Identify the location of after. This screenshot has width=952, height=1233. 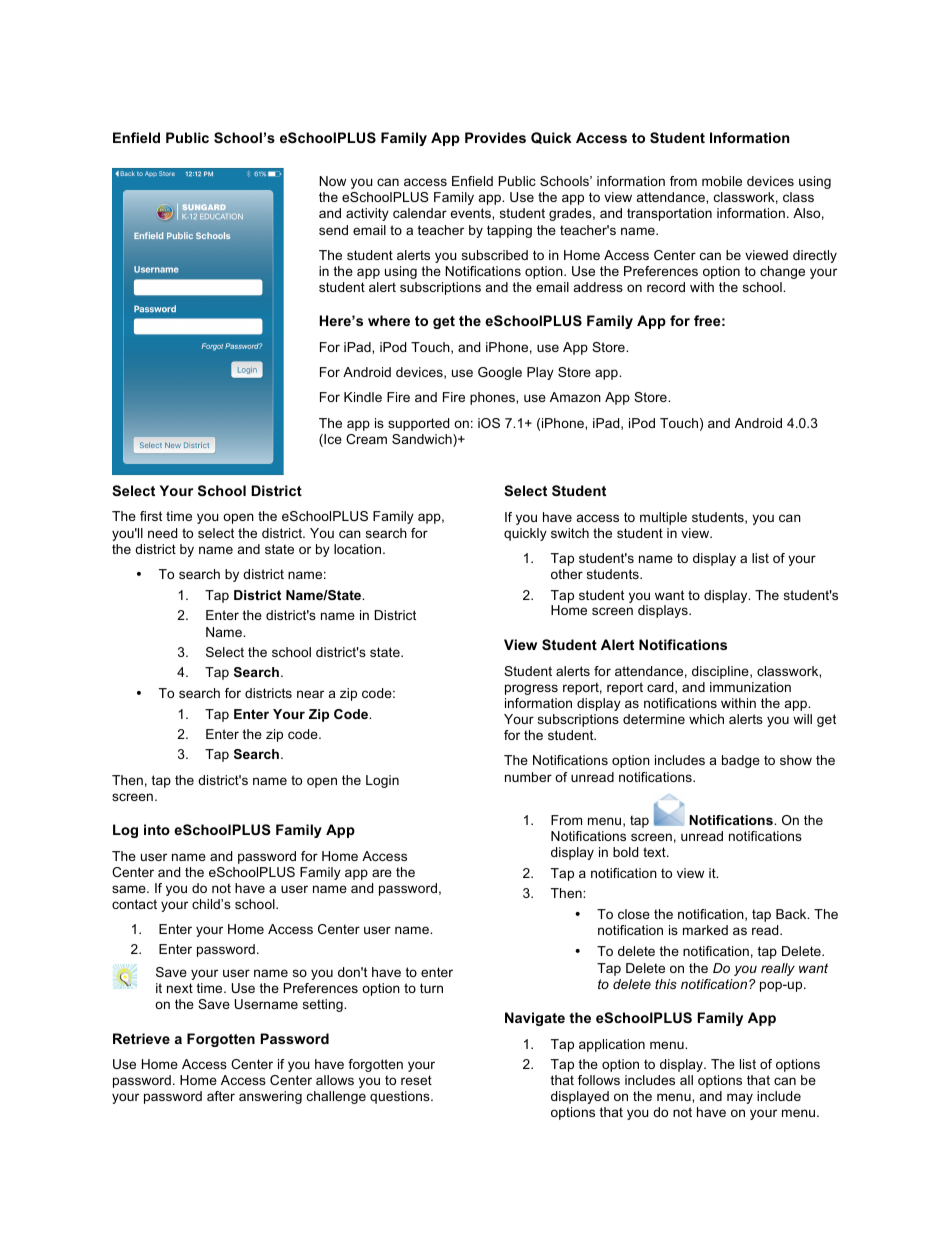
(221, 1096).
